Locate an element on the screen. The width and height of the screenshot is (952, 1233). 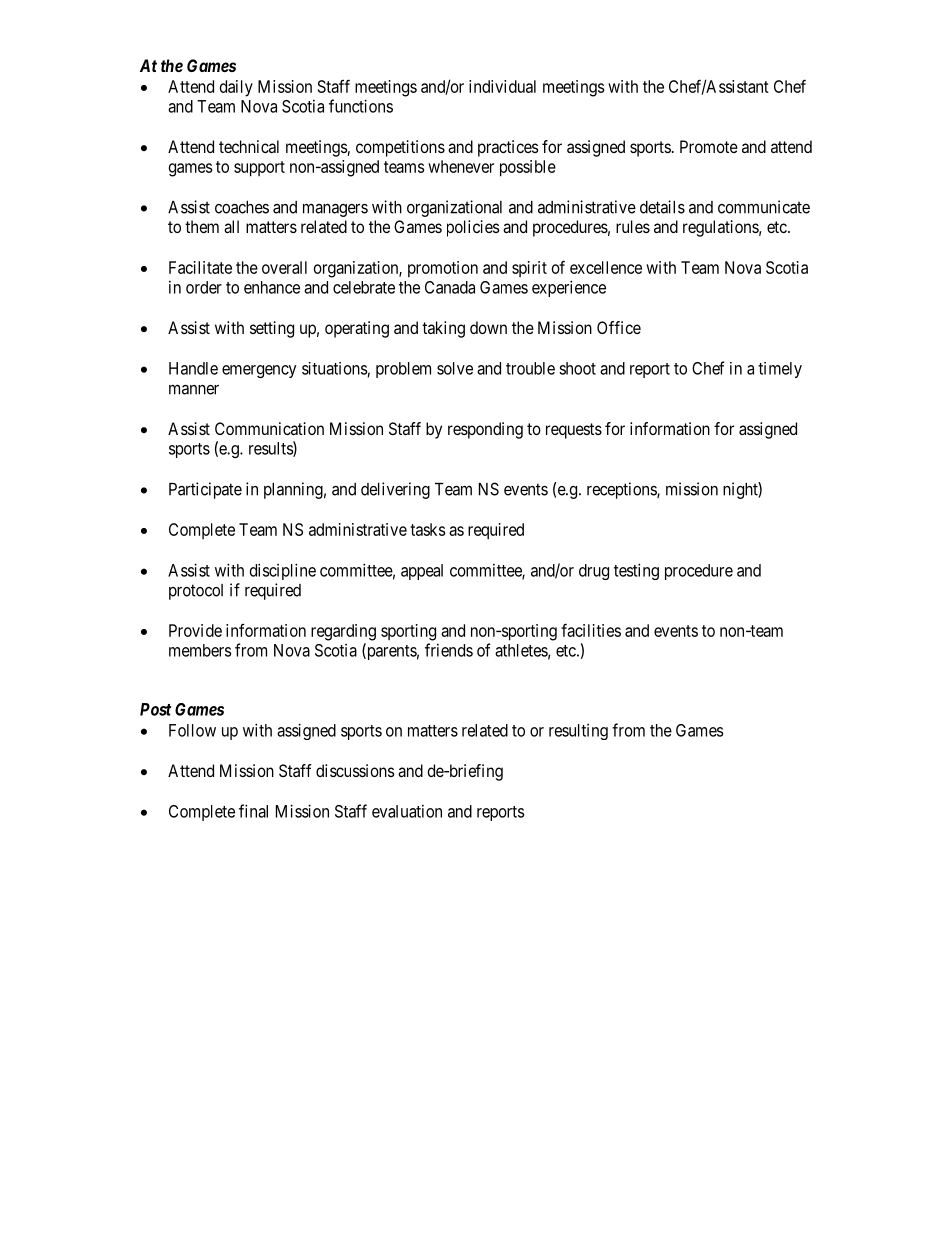
resulting is located at coordinates (578, 732).
